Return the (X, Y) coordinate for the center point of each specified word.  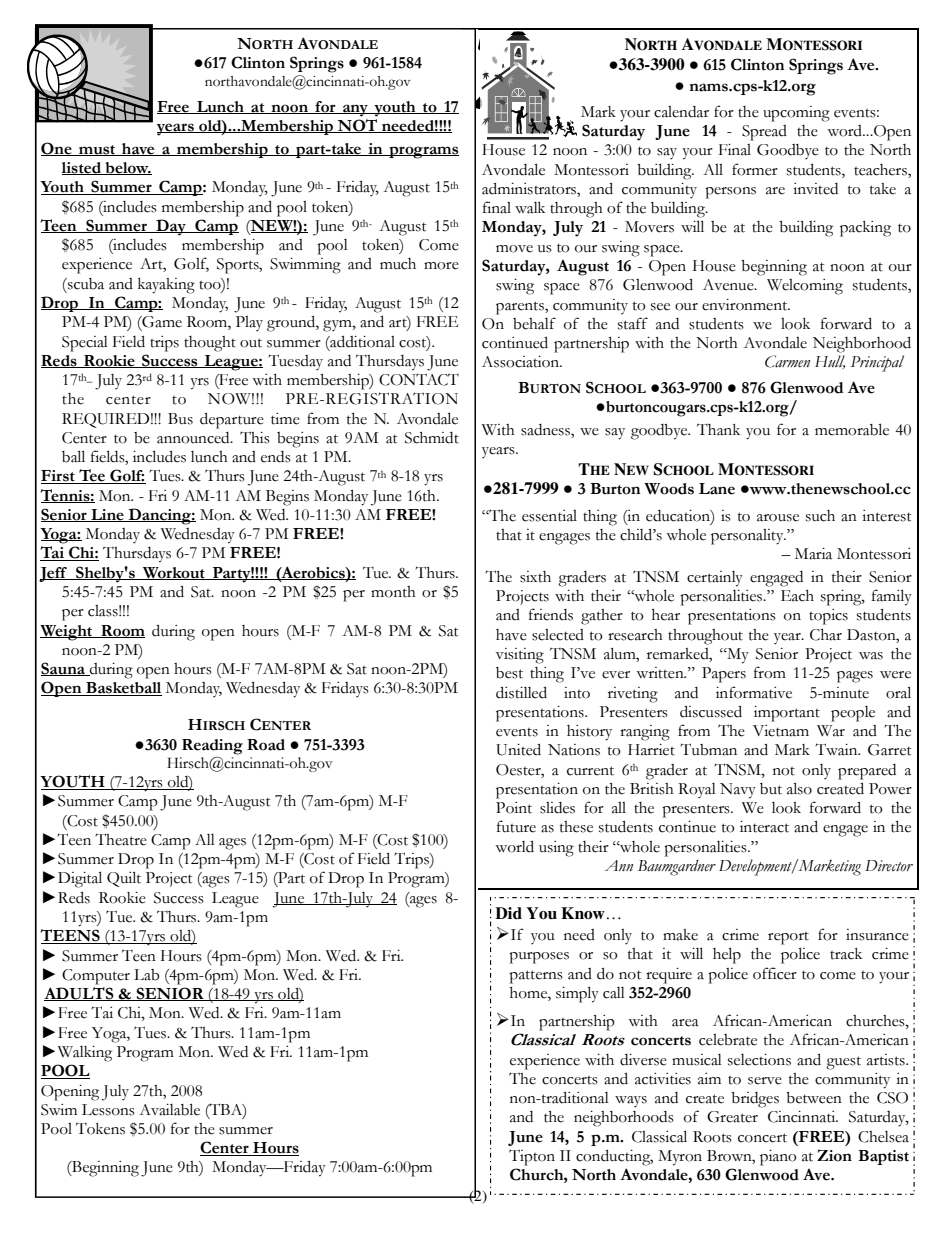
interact (764, 827)
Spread (764, 133)
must (97, 150)
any (355, 110)
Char (826, 635)
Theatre (121, 839)
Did (508, 913)
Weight (67, 633)
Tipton (532, 1157)
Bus (180, 419)
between (814, 1098)
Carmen (787, 361)
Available (169, 1109)
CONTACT (419, 379)
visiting (520, 656)
